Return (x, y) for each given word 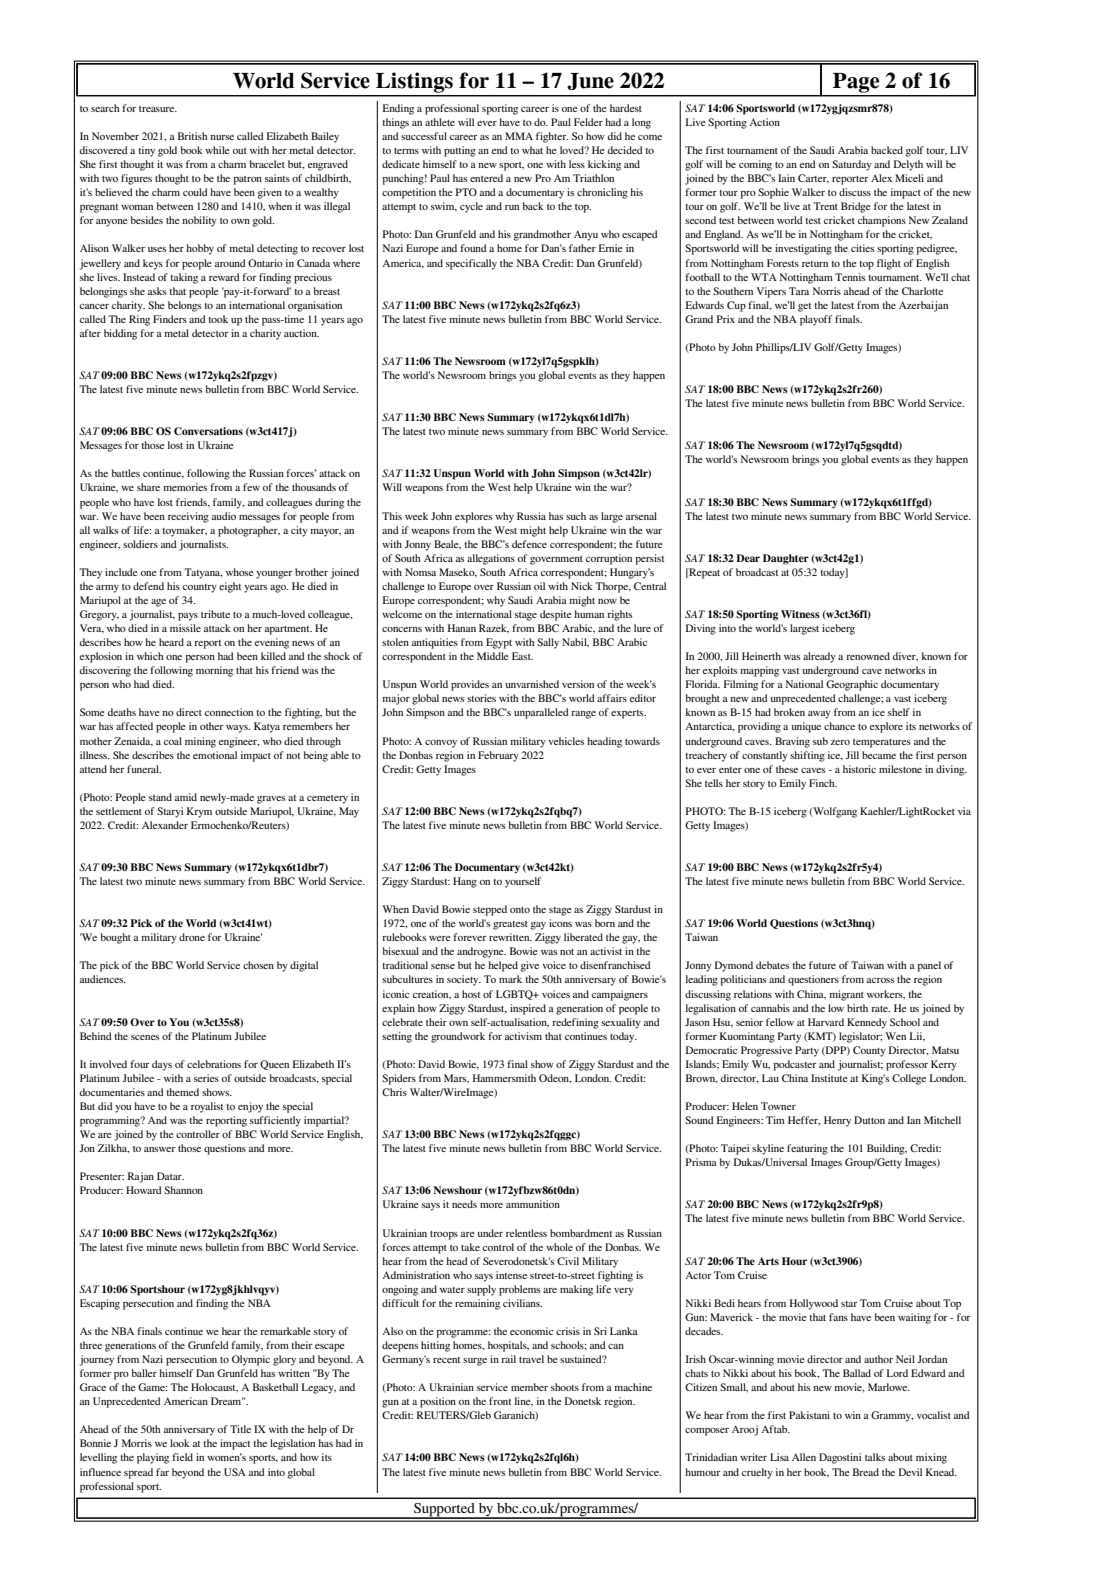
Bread (866, 1472)
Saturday (852, 165)
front (500, 1401)
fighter (552, 137)
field (182, 1457)
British (193, 136)
